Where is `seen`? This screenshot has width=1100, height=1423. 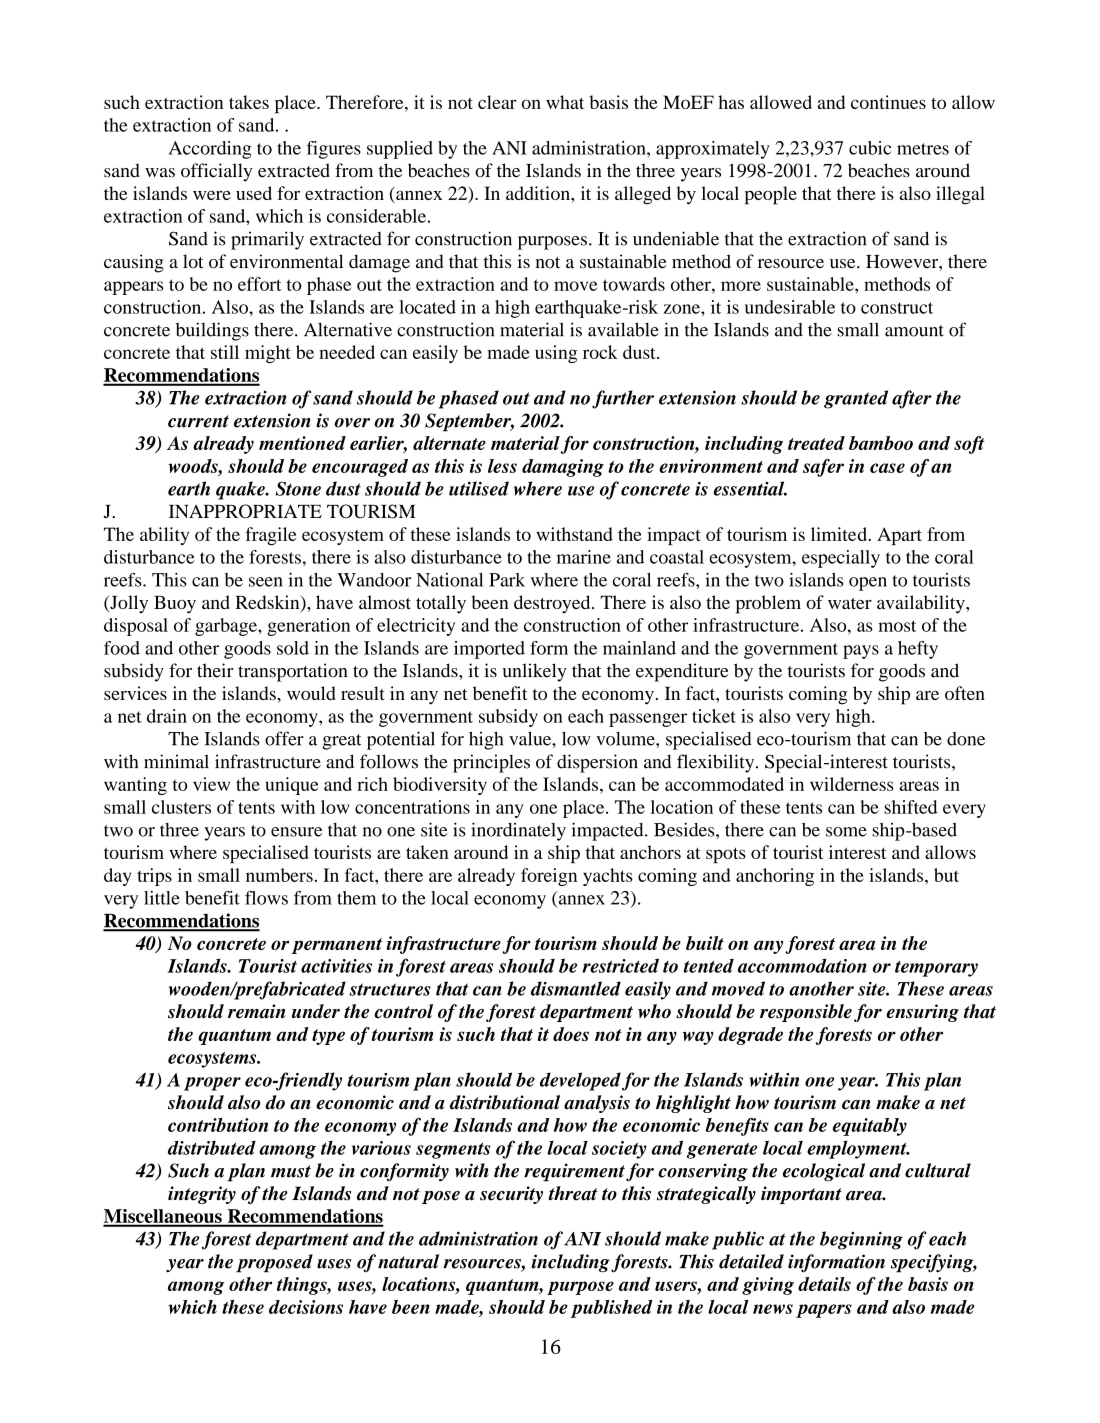 seen is located at coordinates (266, 582).
